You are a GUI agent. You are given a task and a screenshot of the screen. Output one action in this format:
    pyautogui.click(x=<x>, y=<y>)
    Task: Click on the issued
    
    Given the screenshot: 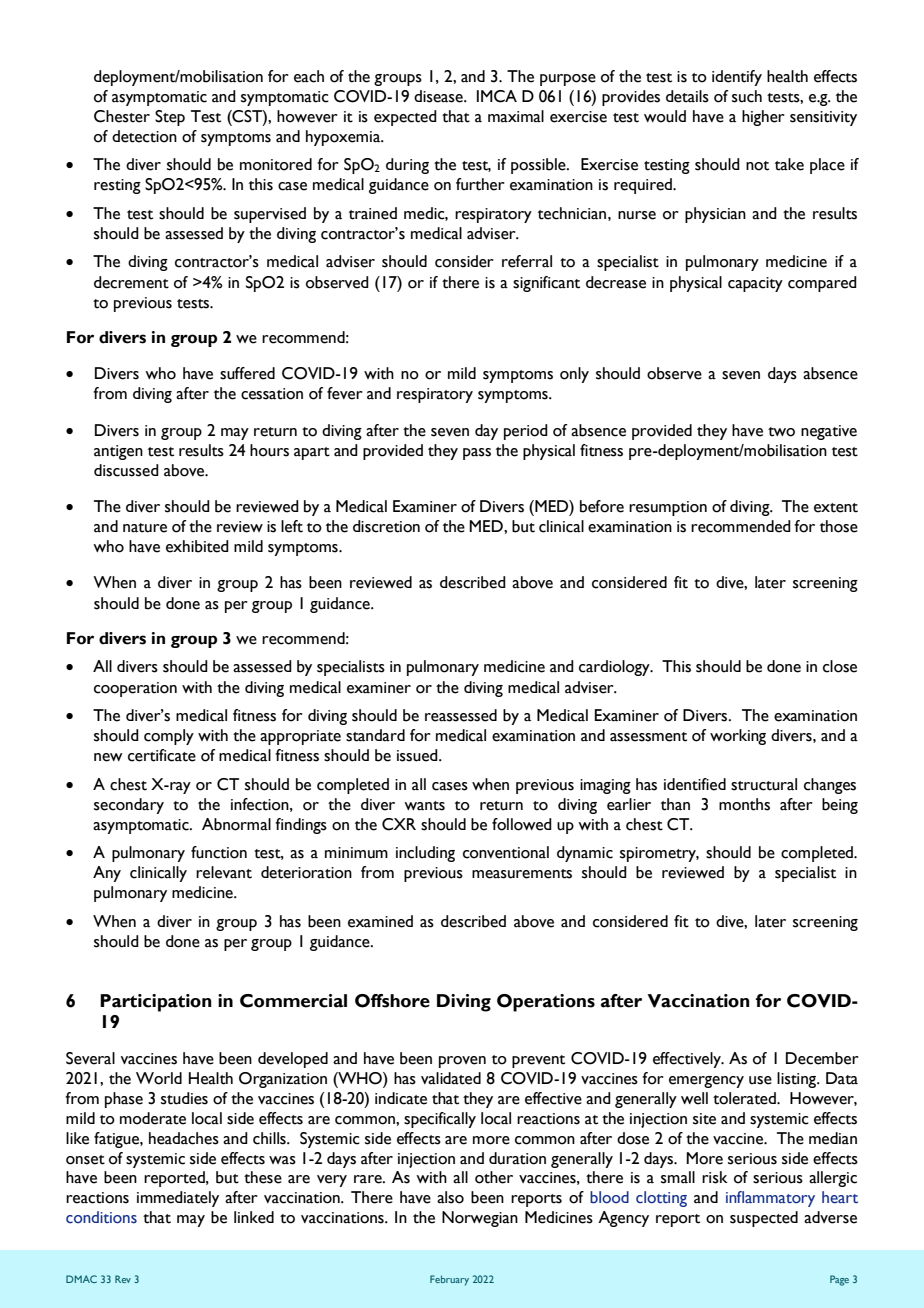 What is the action you would take?
    pyautogui.click(x=418, y=755)
